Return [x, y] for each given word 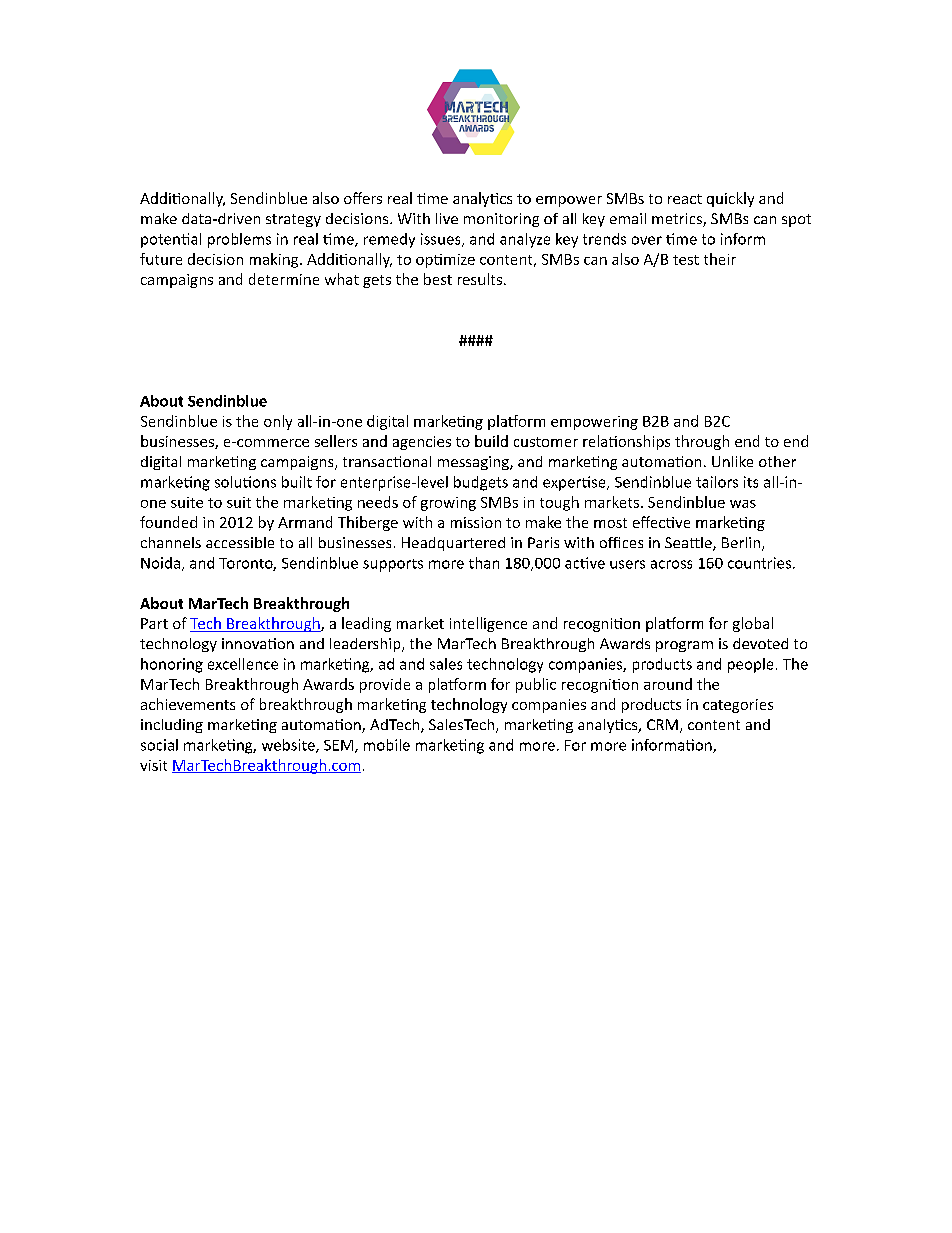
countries [761, 563]
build [491, 441]
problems [239, 240]
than [484, 563]
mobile [387, 745]
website [289, 746]
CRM [662, 724]
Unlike [732, 461]
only [278, 422]
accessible [240, 542]
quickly [730, 199]
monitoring [501, 220]
